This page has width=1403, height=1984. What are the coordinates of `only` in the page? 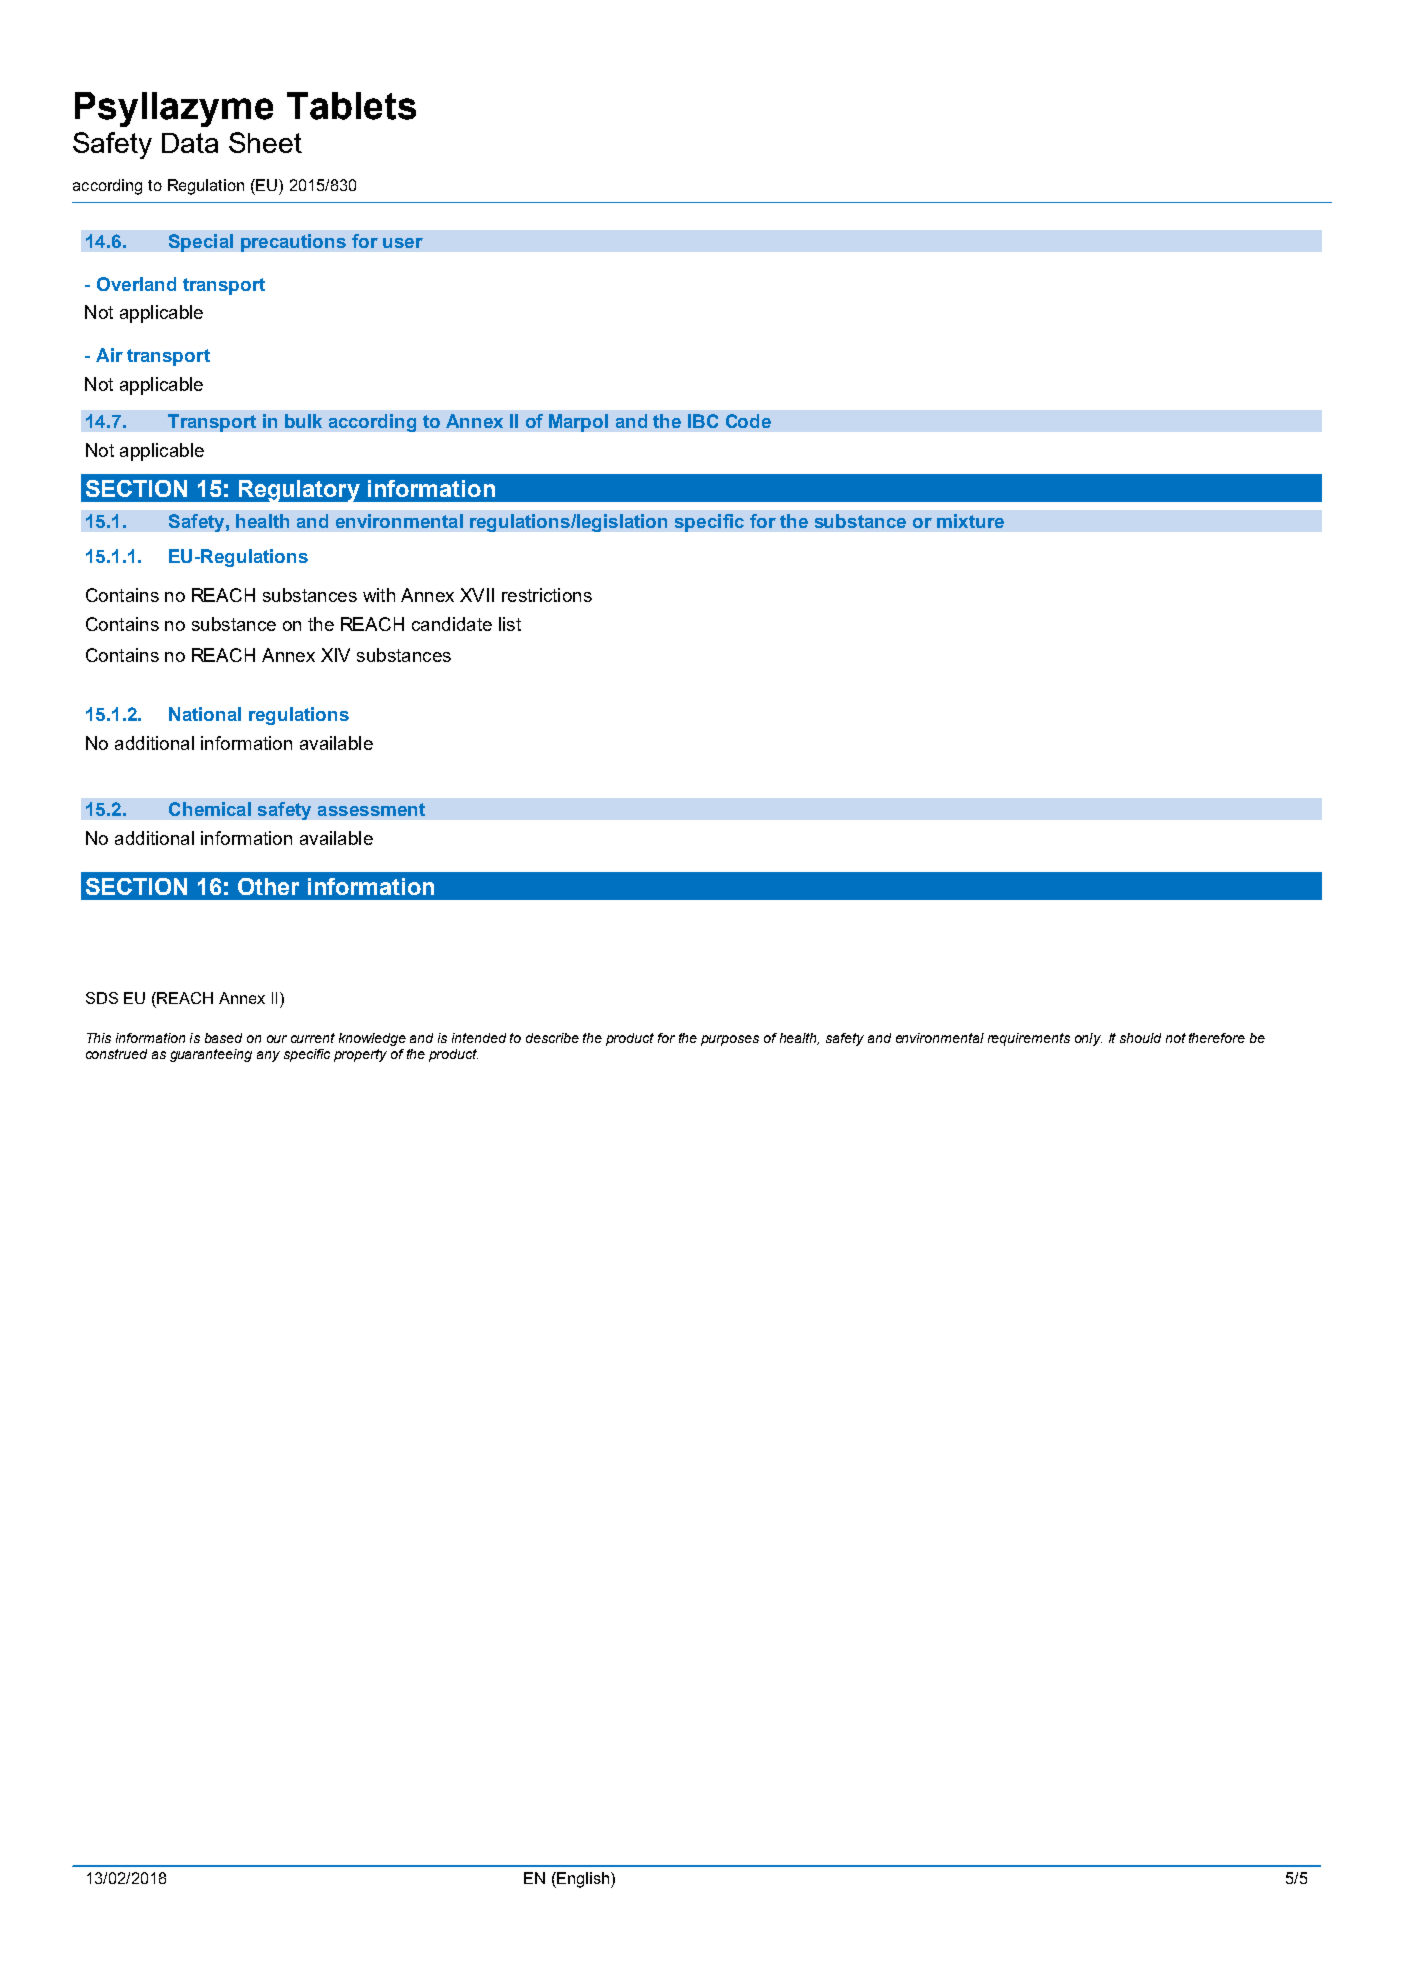 It's located at (1088, 1039).
